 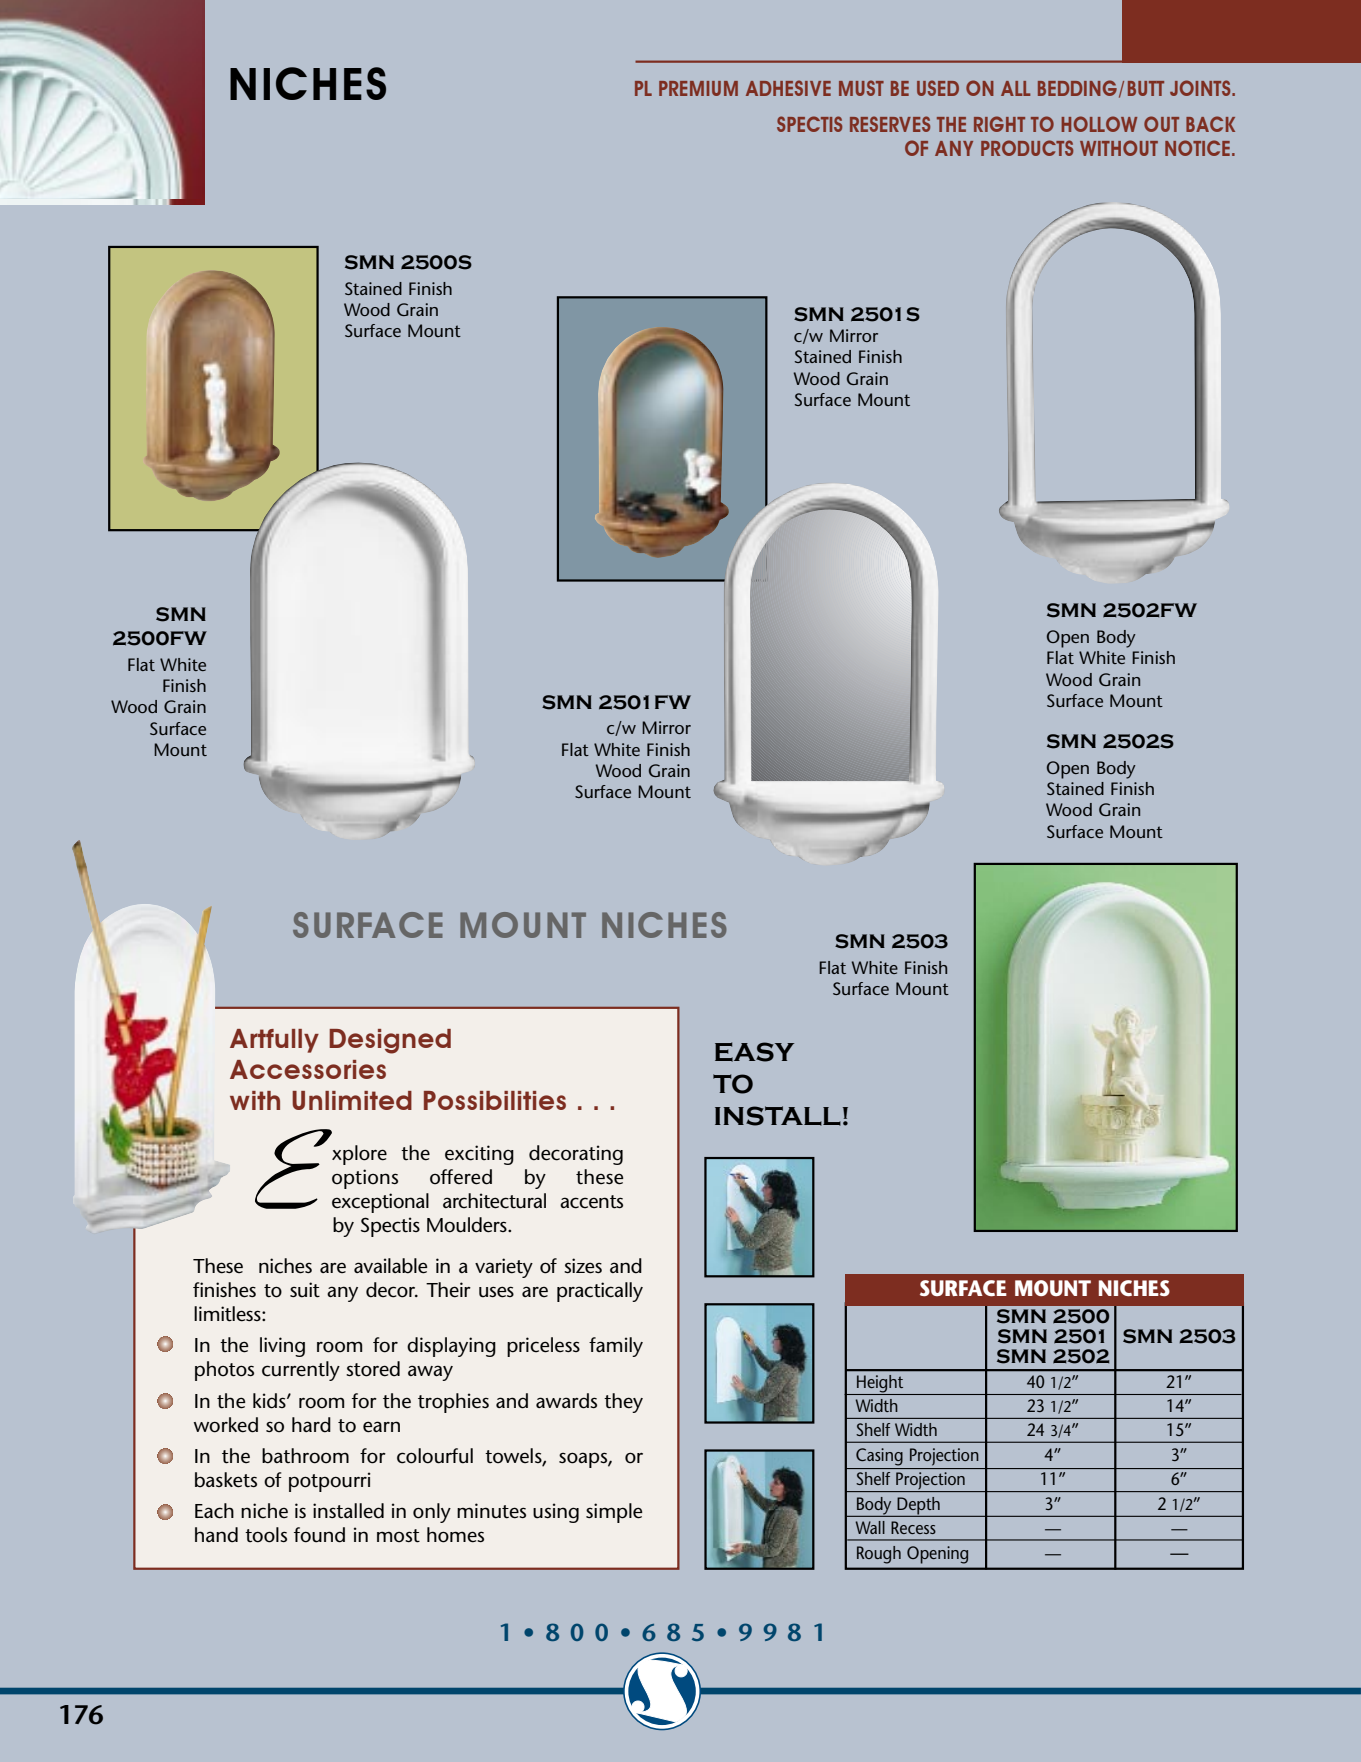 I want to click on Depth, so click(x=919, y=1507).
